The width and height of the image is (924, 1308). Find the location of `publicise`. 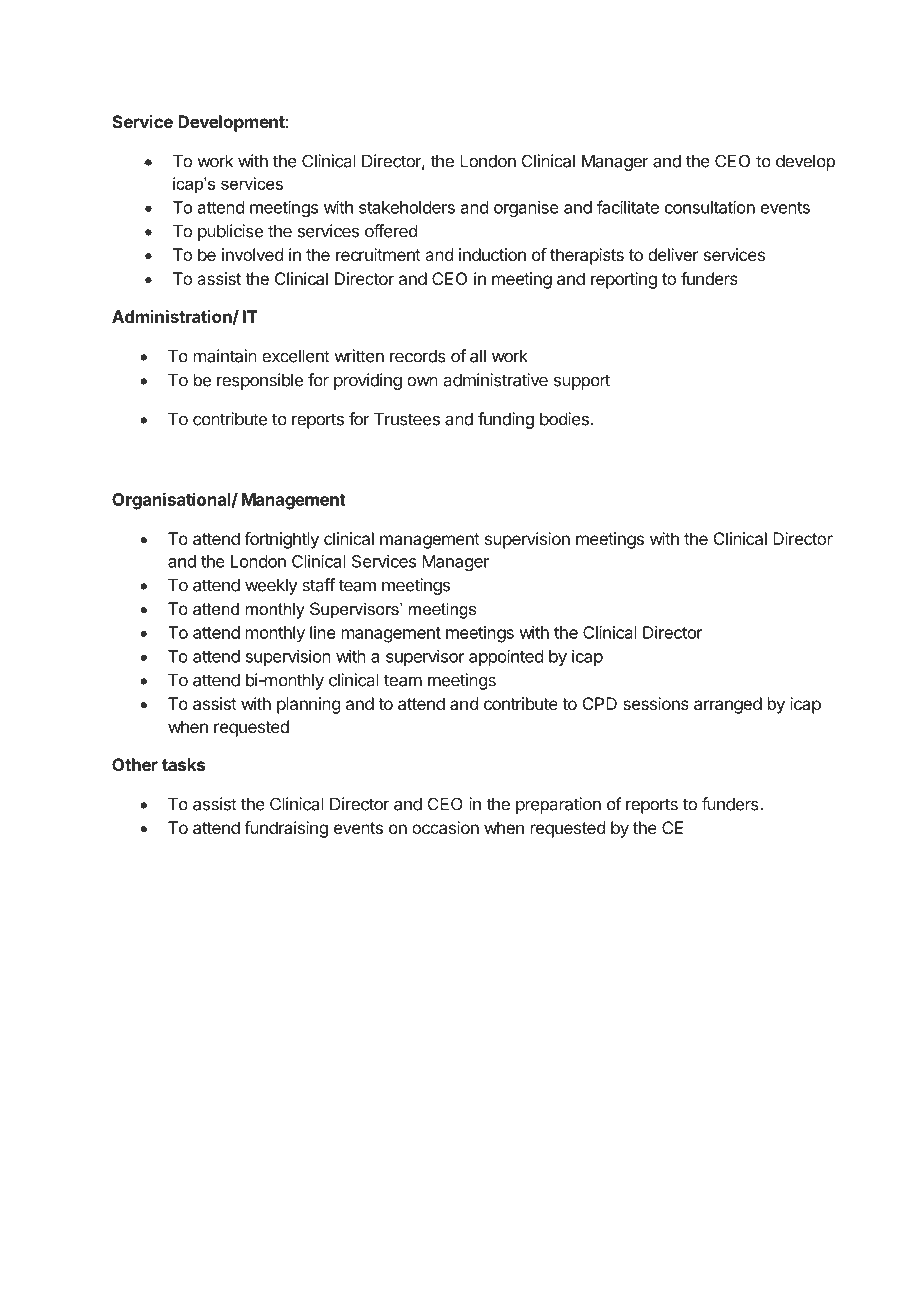

publicise is located at coordinates (230, 232).
